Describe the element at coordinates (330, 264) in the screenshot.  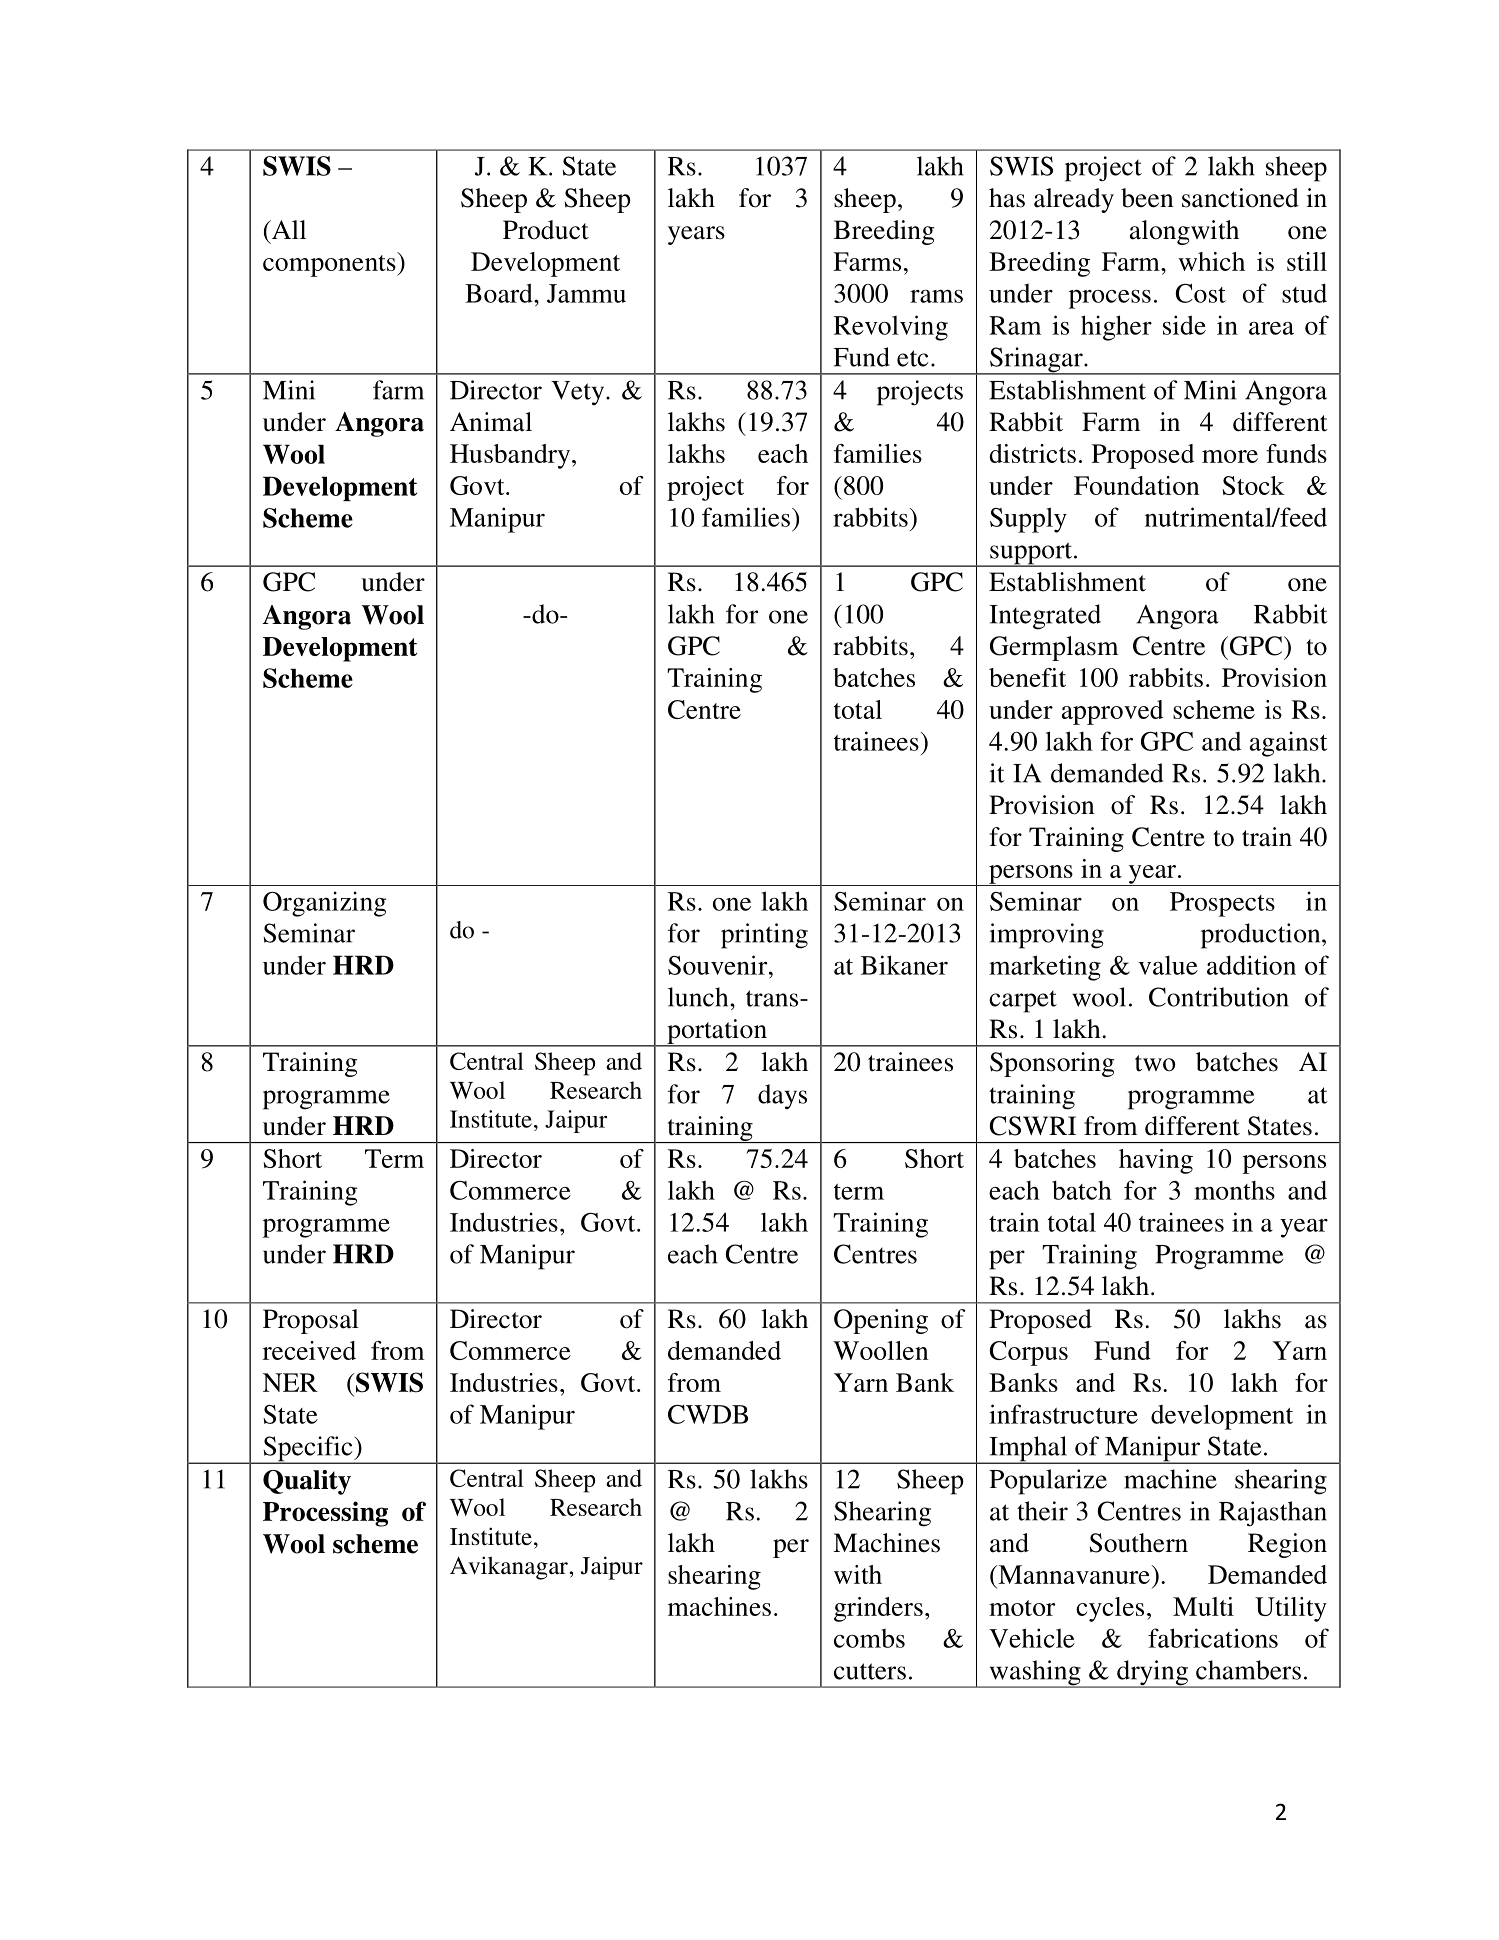
I see `components` at that location.
